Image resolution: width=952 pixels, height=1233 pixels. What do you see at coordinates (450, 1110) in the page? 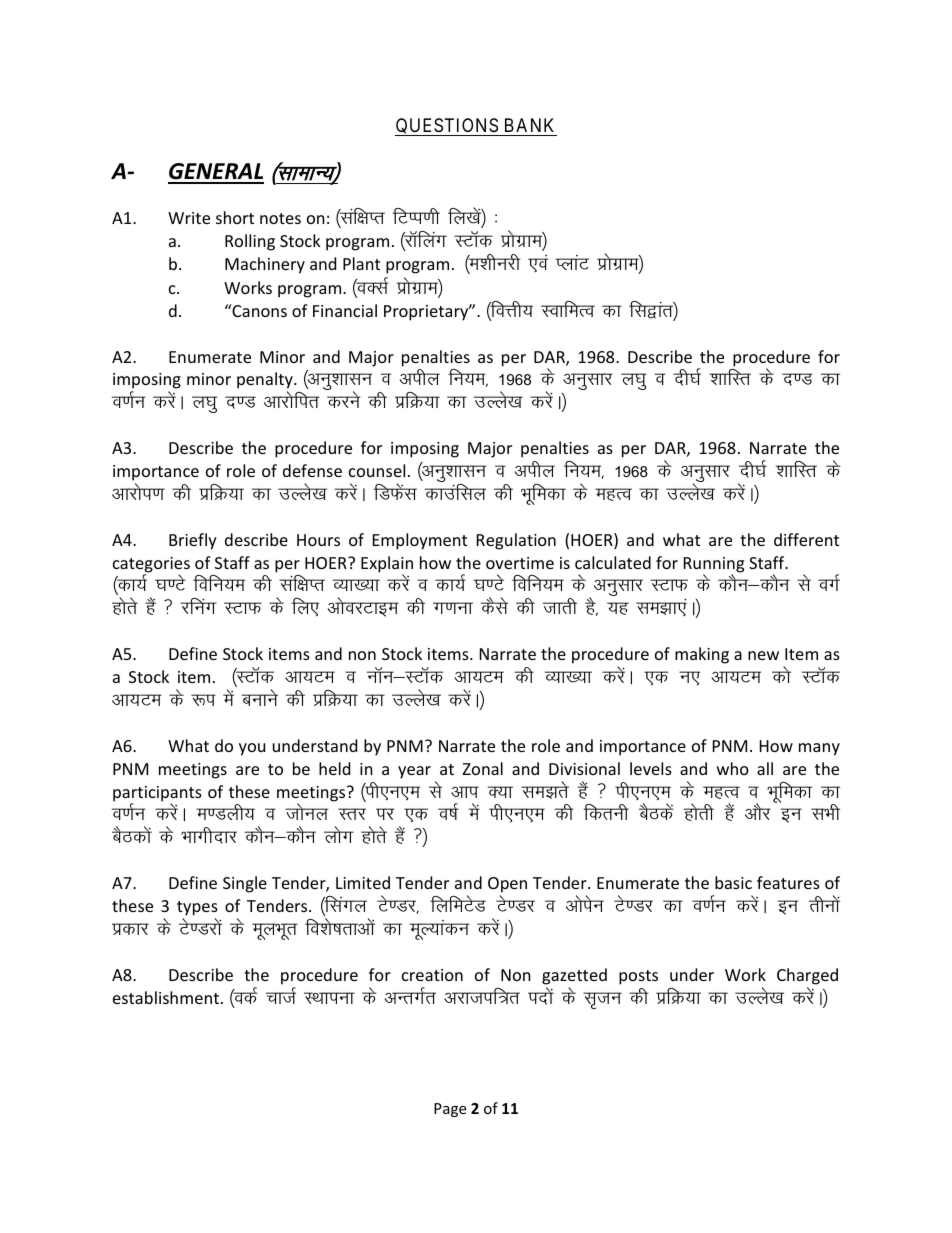
I see `Page` at bounding box center [450, 1110].
